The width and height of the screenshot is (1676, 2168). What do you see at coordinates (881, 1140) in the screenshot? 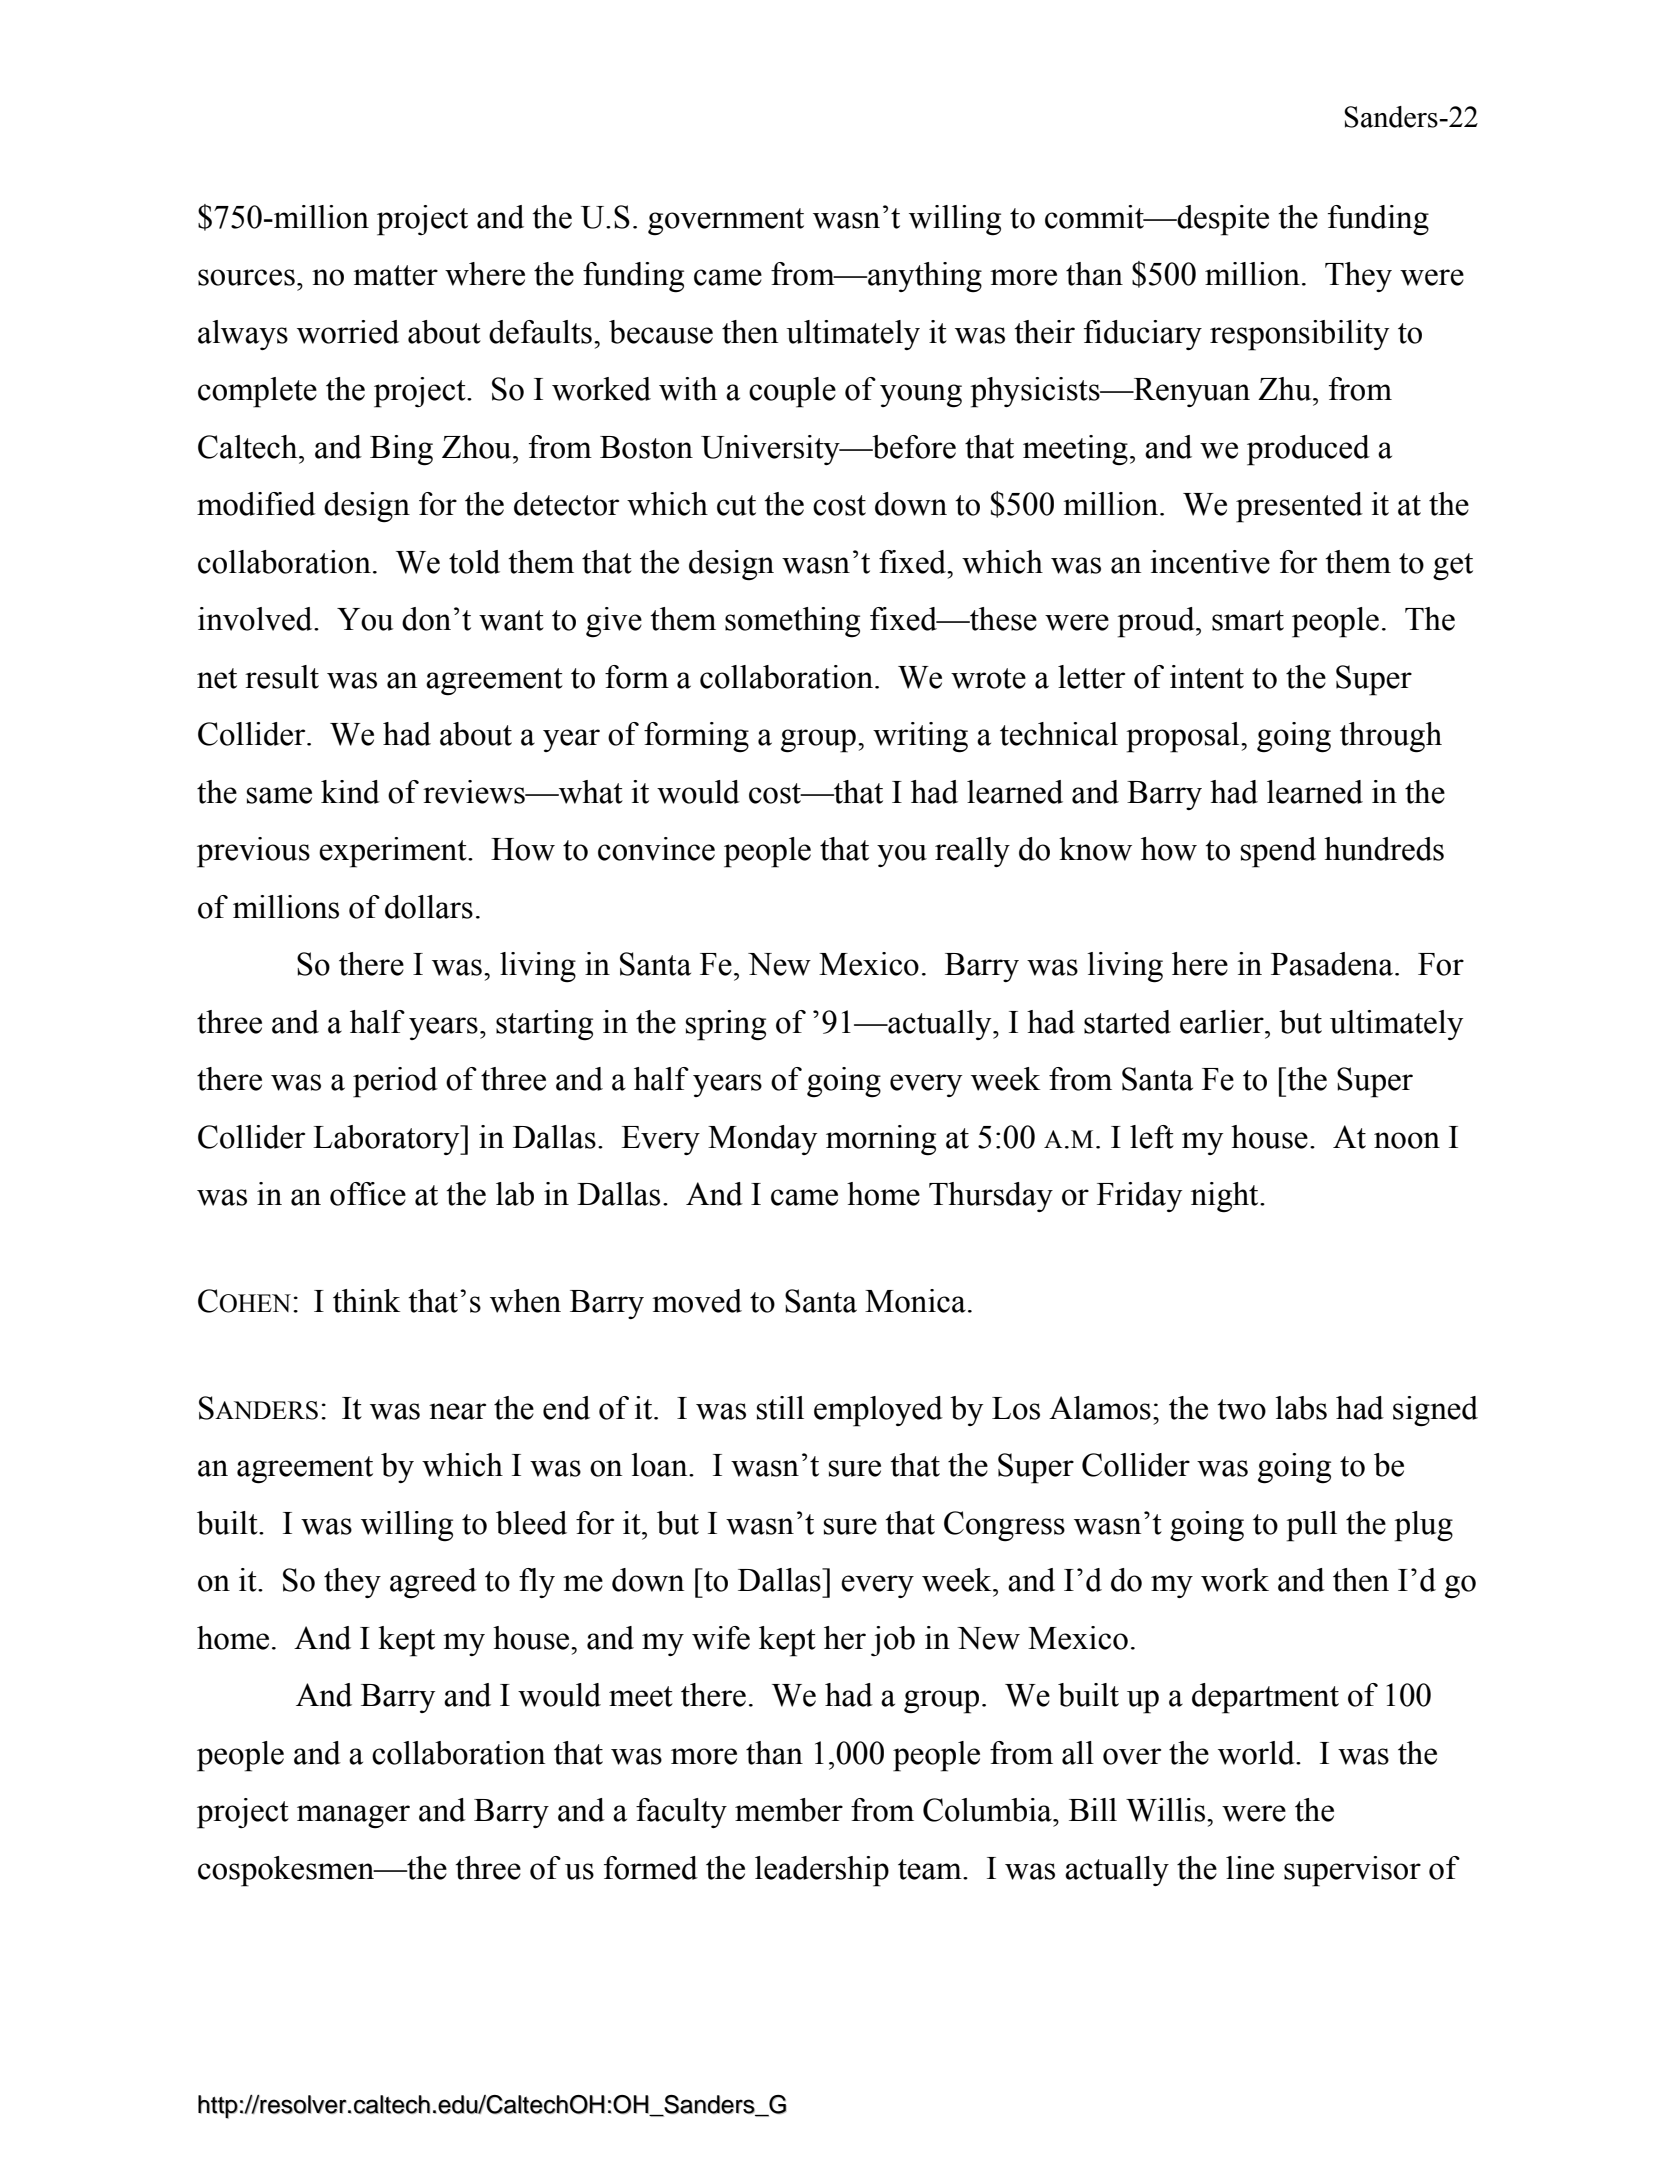
I see `morning` at bounding box center [881, 1140].
